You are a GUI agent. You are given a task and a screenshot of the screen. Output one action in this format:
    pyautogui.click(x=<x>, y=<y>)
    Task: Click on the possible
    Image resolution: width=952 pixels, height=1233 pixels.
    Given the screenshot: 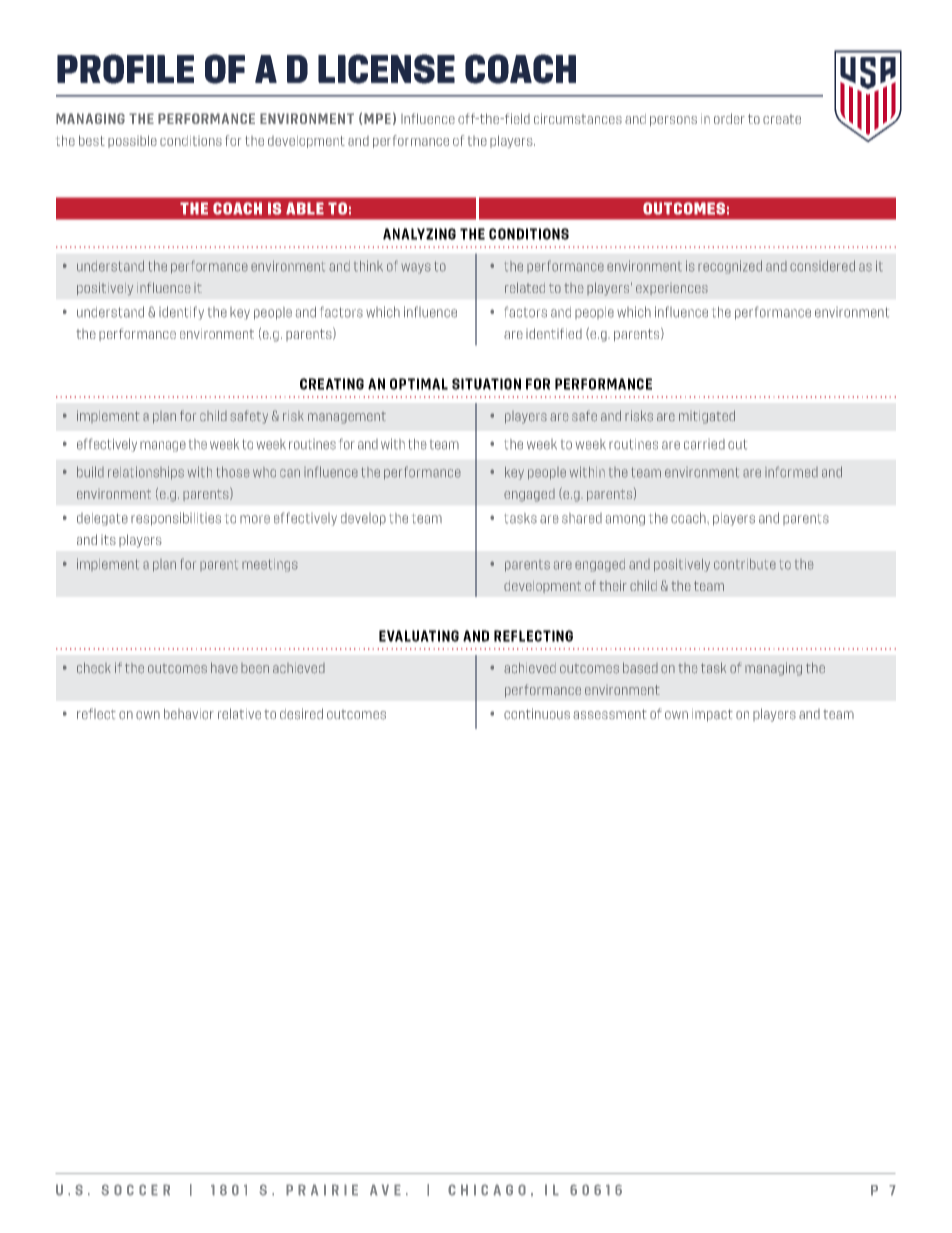 What is the action you would take?
    pyautogui.click(x=132, y=141)
